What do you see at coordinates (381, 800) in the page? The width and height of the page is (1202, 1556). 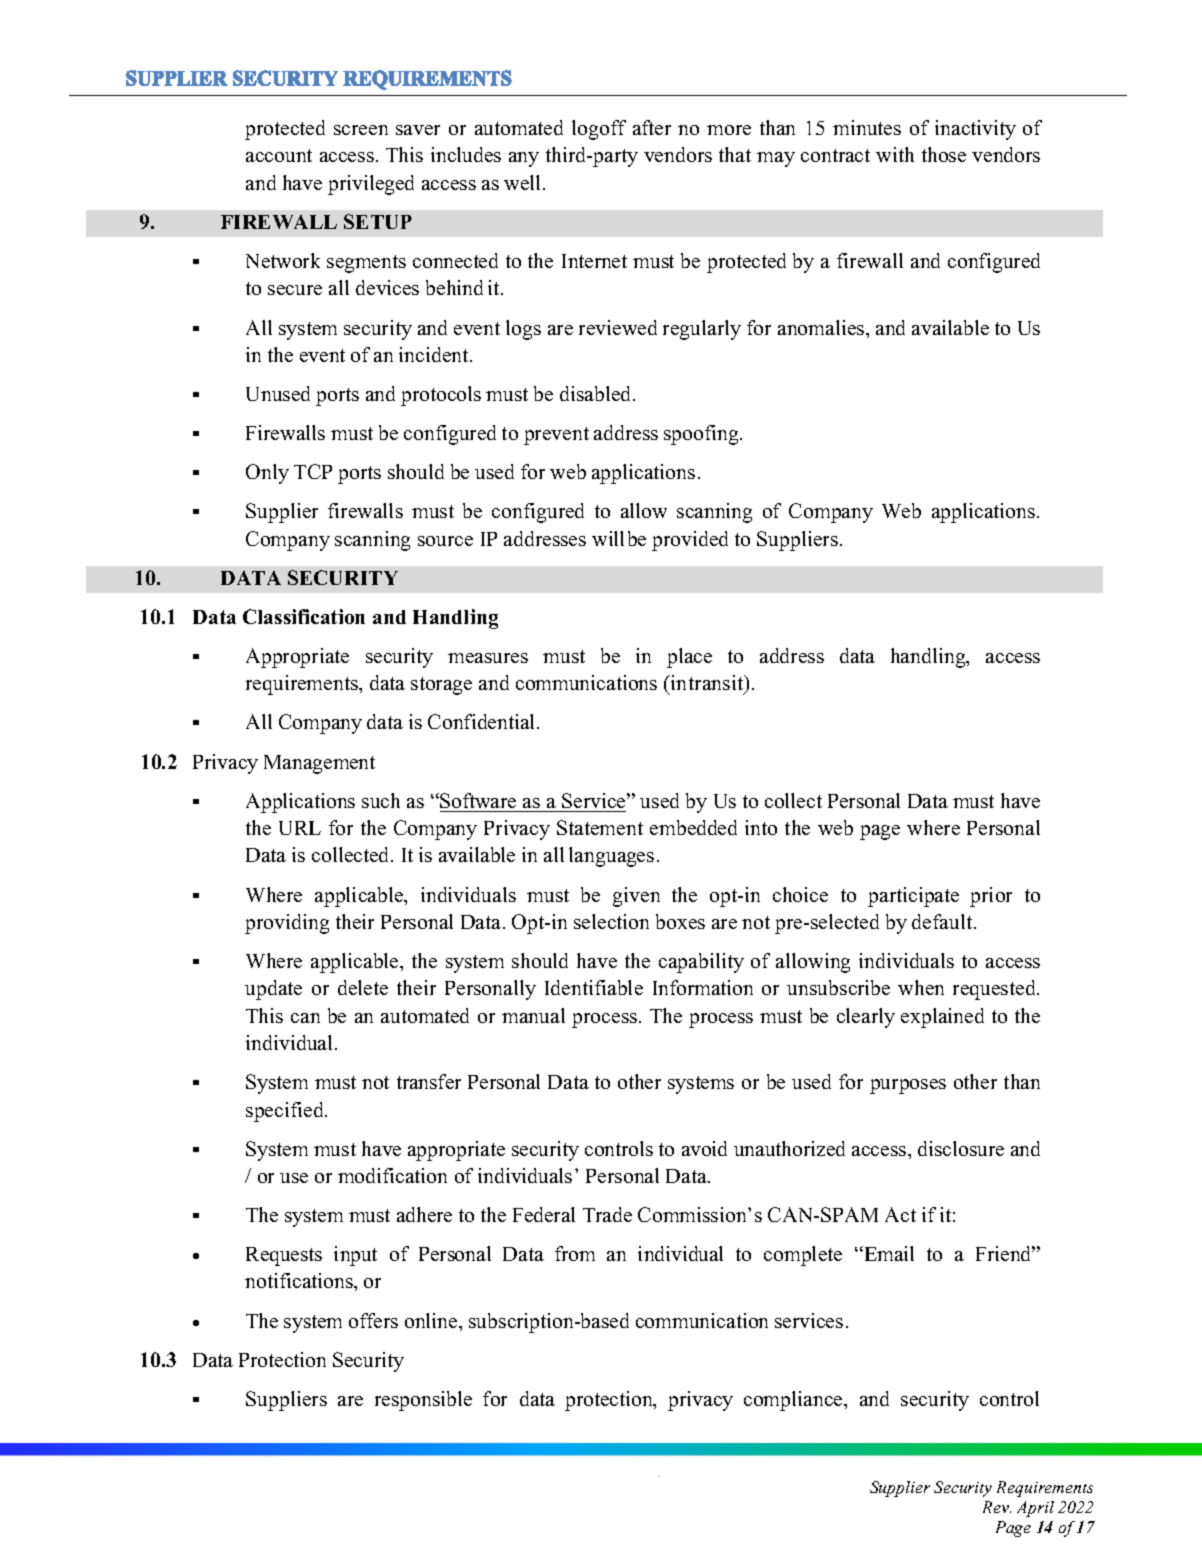 I see `such` at bounding box center [381, 800].
